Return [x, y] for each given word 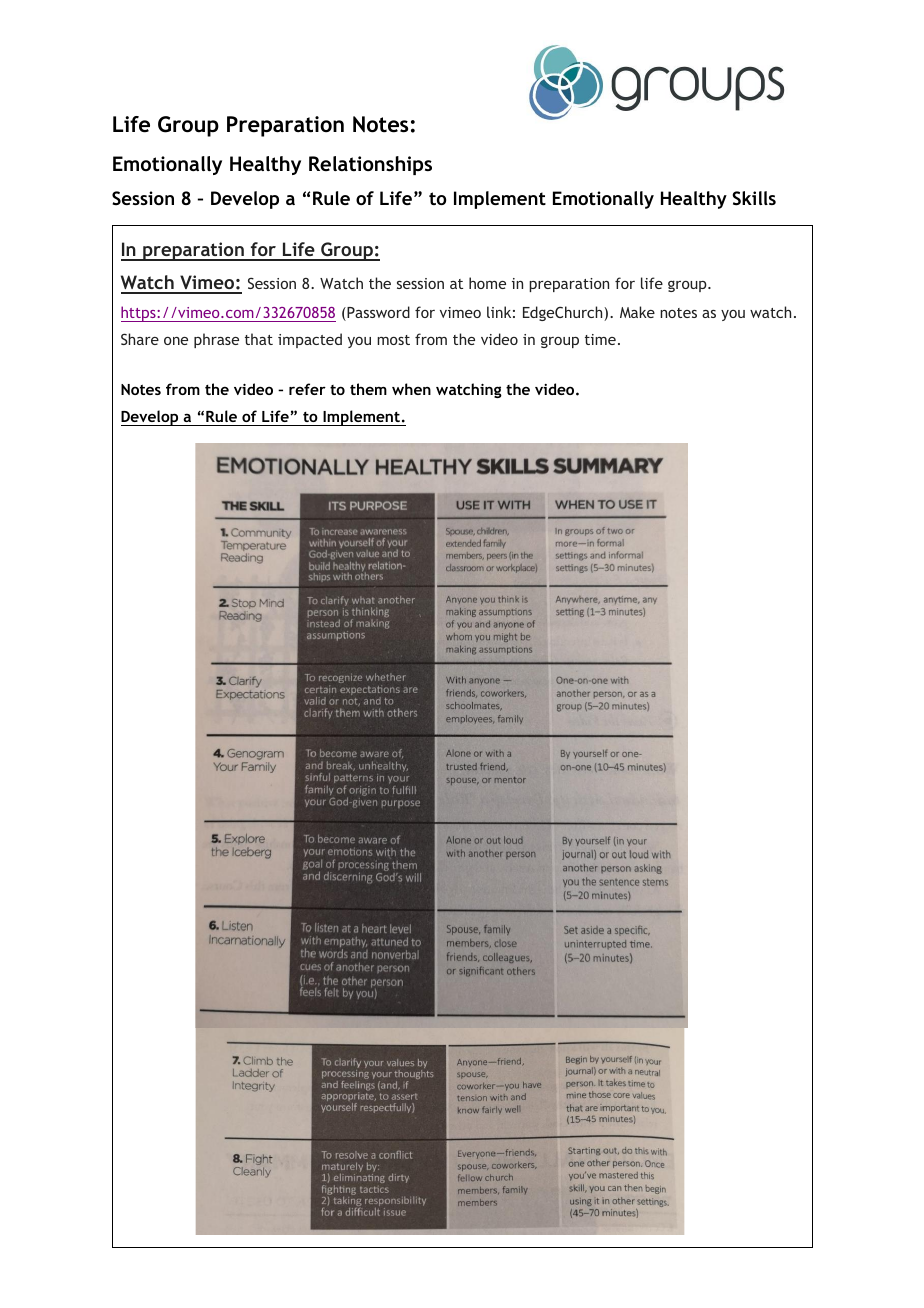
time [600, 339]
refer [307, 389]
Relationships [370, 165]
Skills [754, 198]
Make [637, 312]
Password [377, 313]
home [487, 283]
